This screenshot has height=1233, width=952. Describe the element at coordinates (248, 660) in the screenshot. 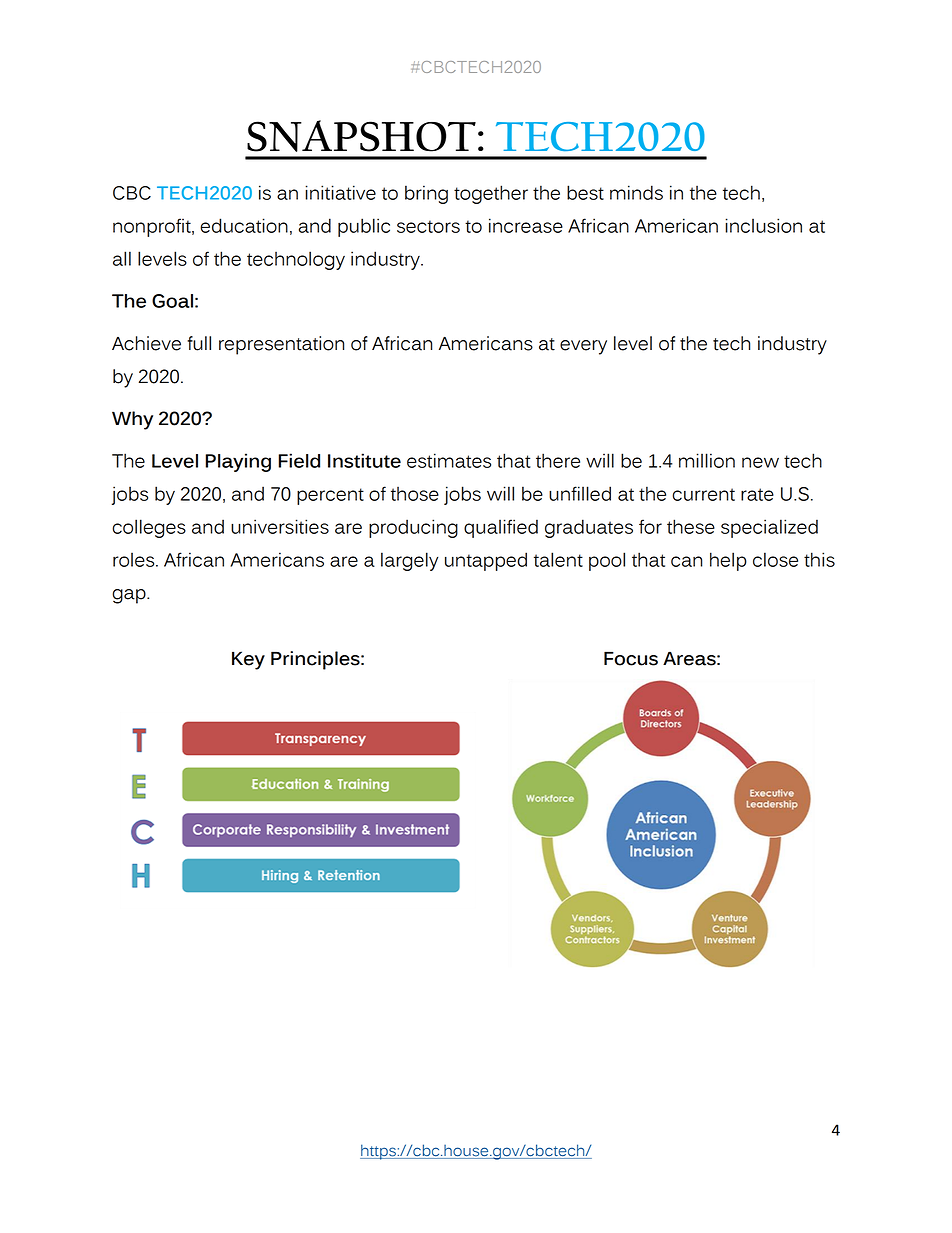

I see `Key` at that location.
